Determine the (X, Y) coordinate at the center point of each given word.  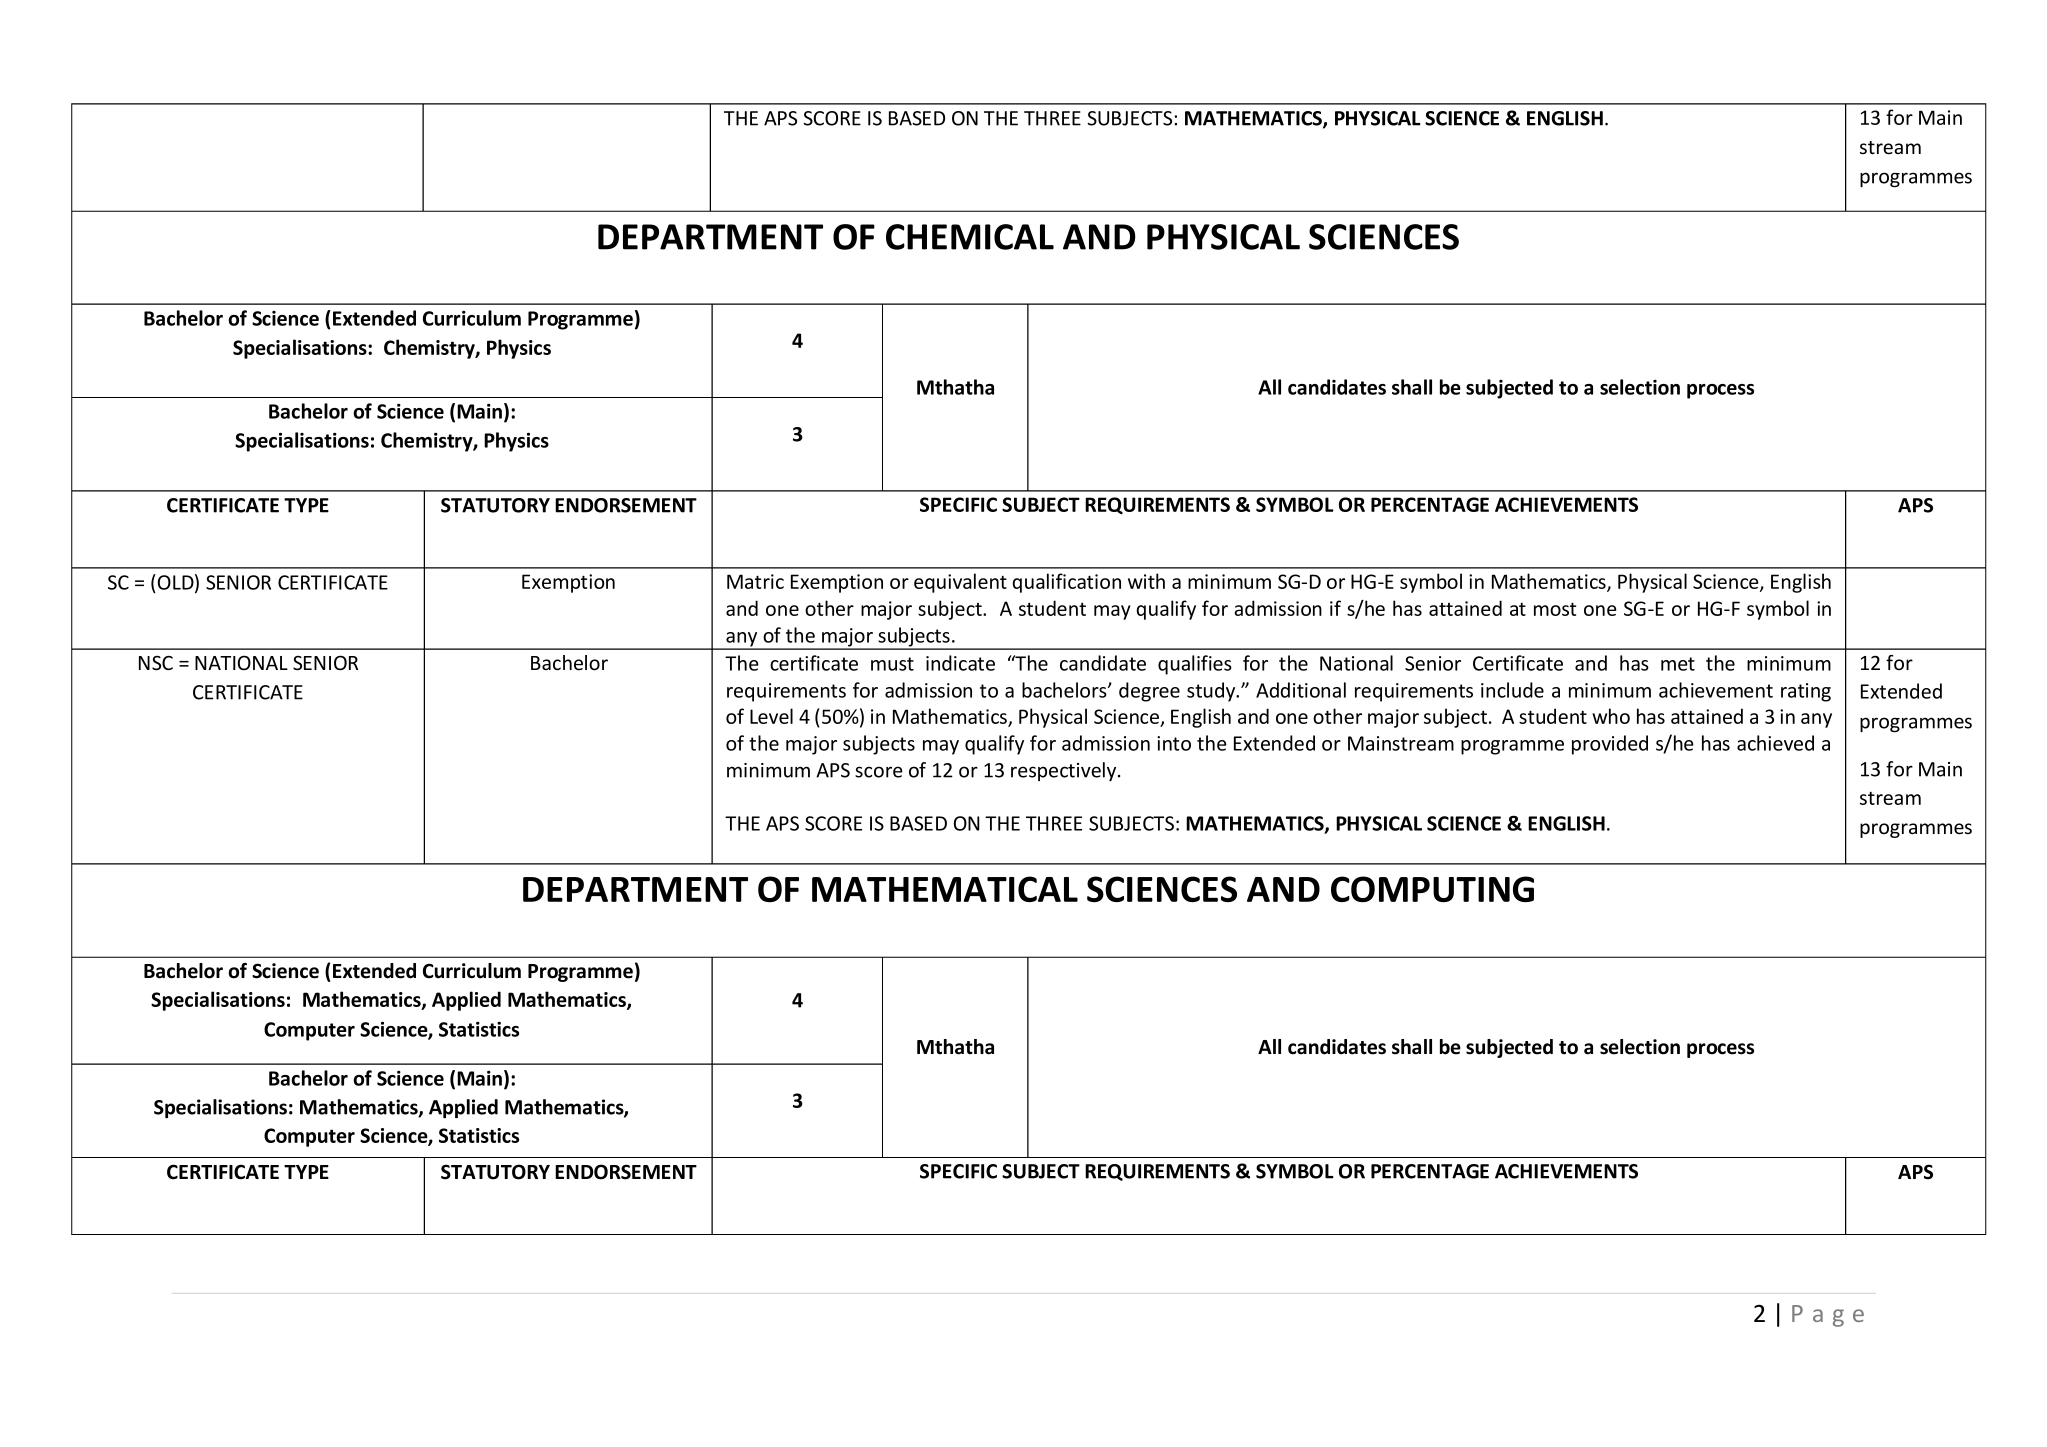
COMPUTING (1432, 889)
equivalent (960, 583)
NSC (156, 663)
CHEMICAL (970, 237)
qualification (1066, 583)
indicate (960, 663)
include (1512, 690)
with (1146, 581)
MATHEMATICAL (945, 889)
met (1678, 664)
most (1555, 609)
